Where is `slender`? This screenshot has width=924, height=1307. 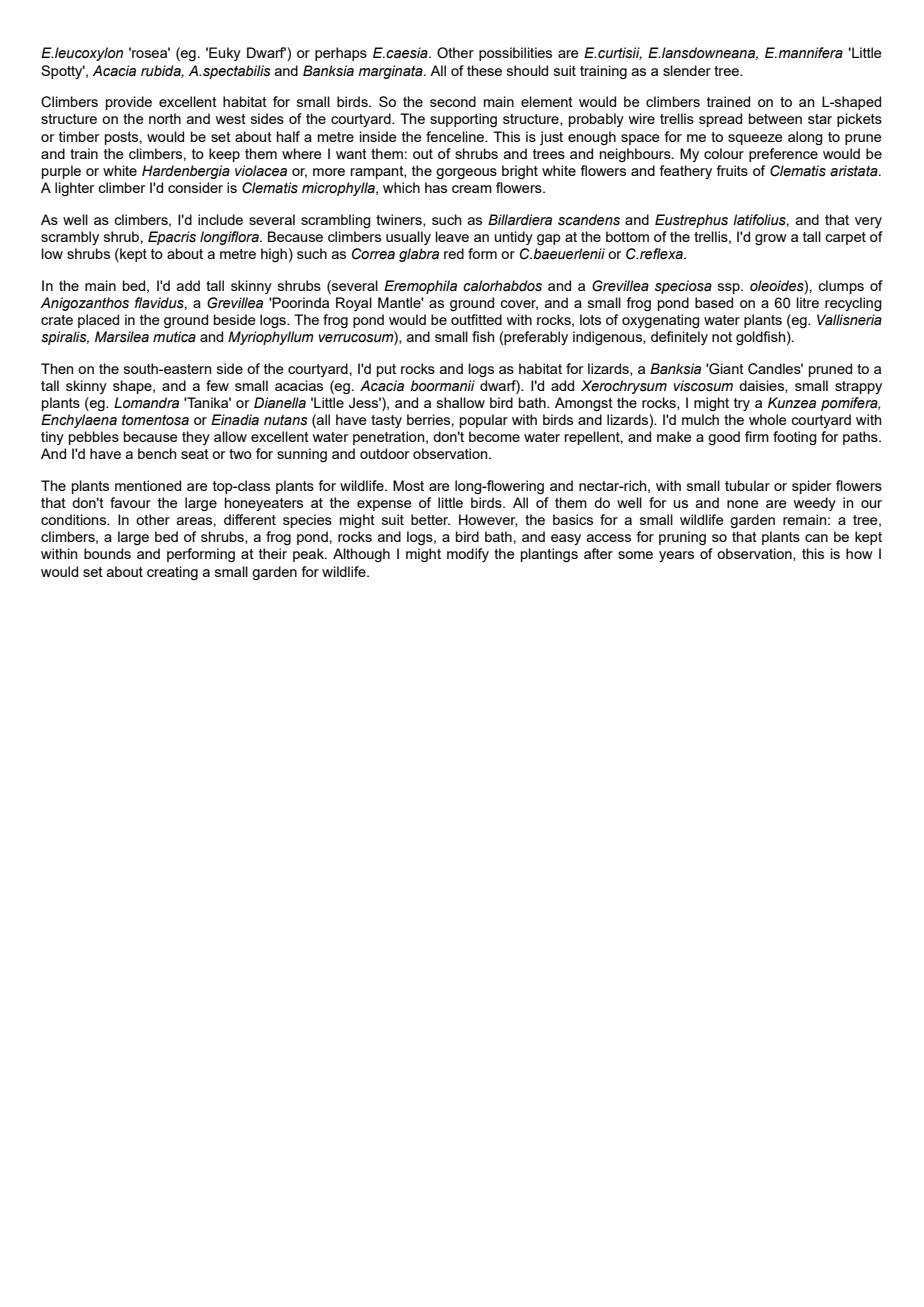
slender is located at coordinates (687, 70).
